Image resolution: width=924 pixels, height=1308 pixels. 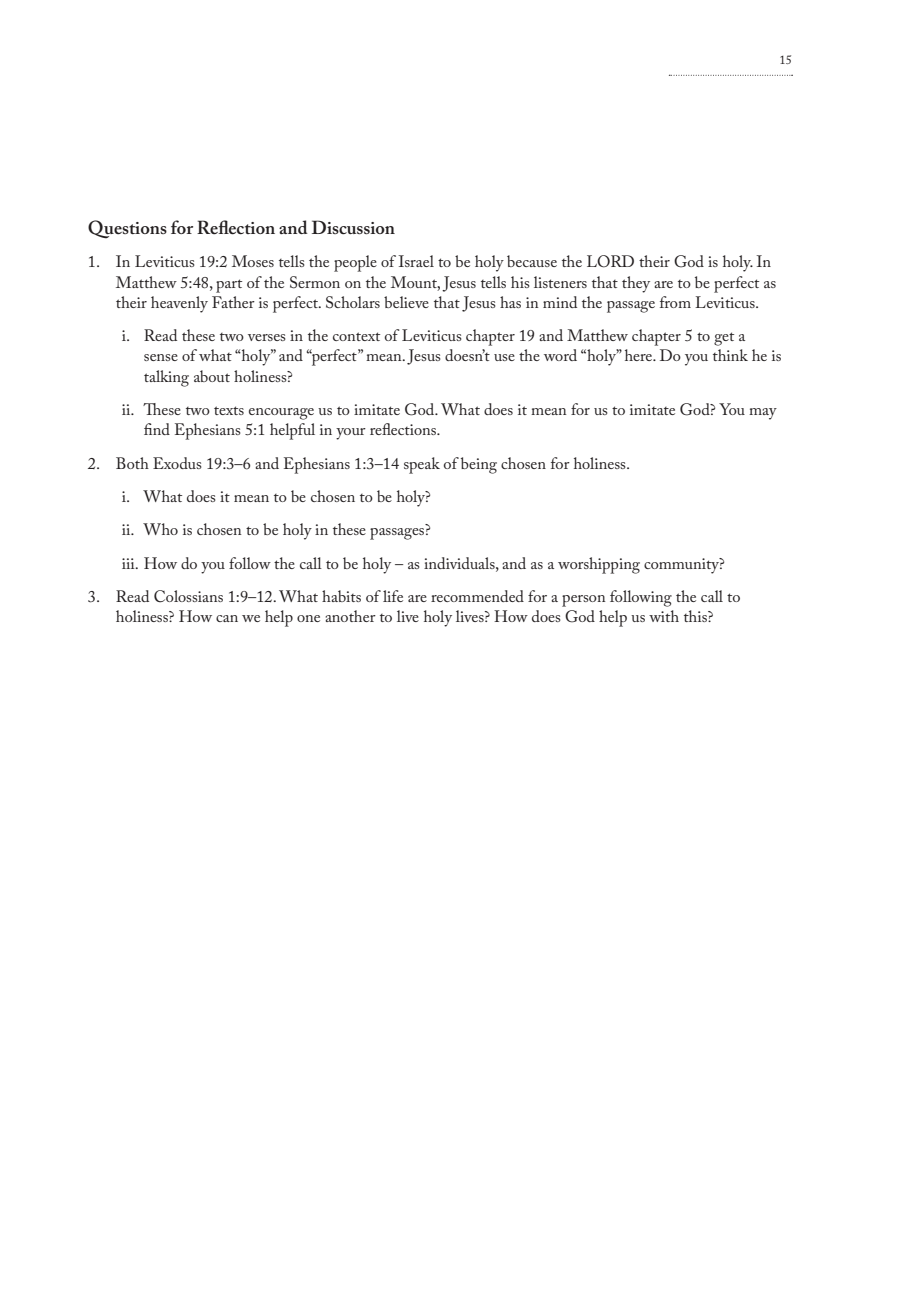 I want to click on your, so click(x=351, y=434).
